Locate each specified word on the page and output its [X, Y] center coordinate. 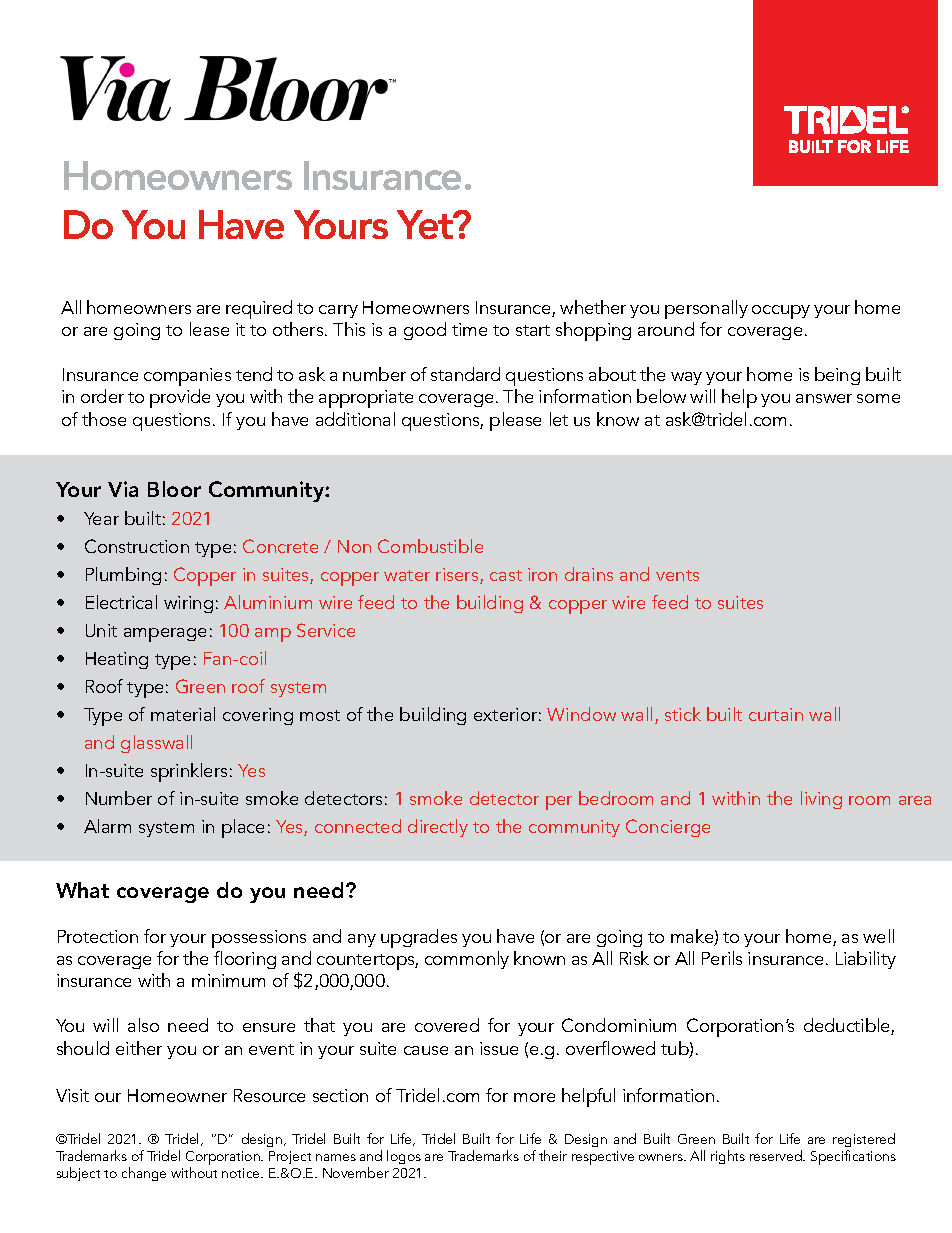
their [553, 1155]
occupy [781, 312]
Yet [426, 224]
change [144, 1174]
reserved [777, 1155]
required [259, 309]
